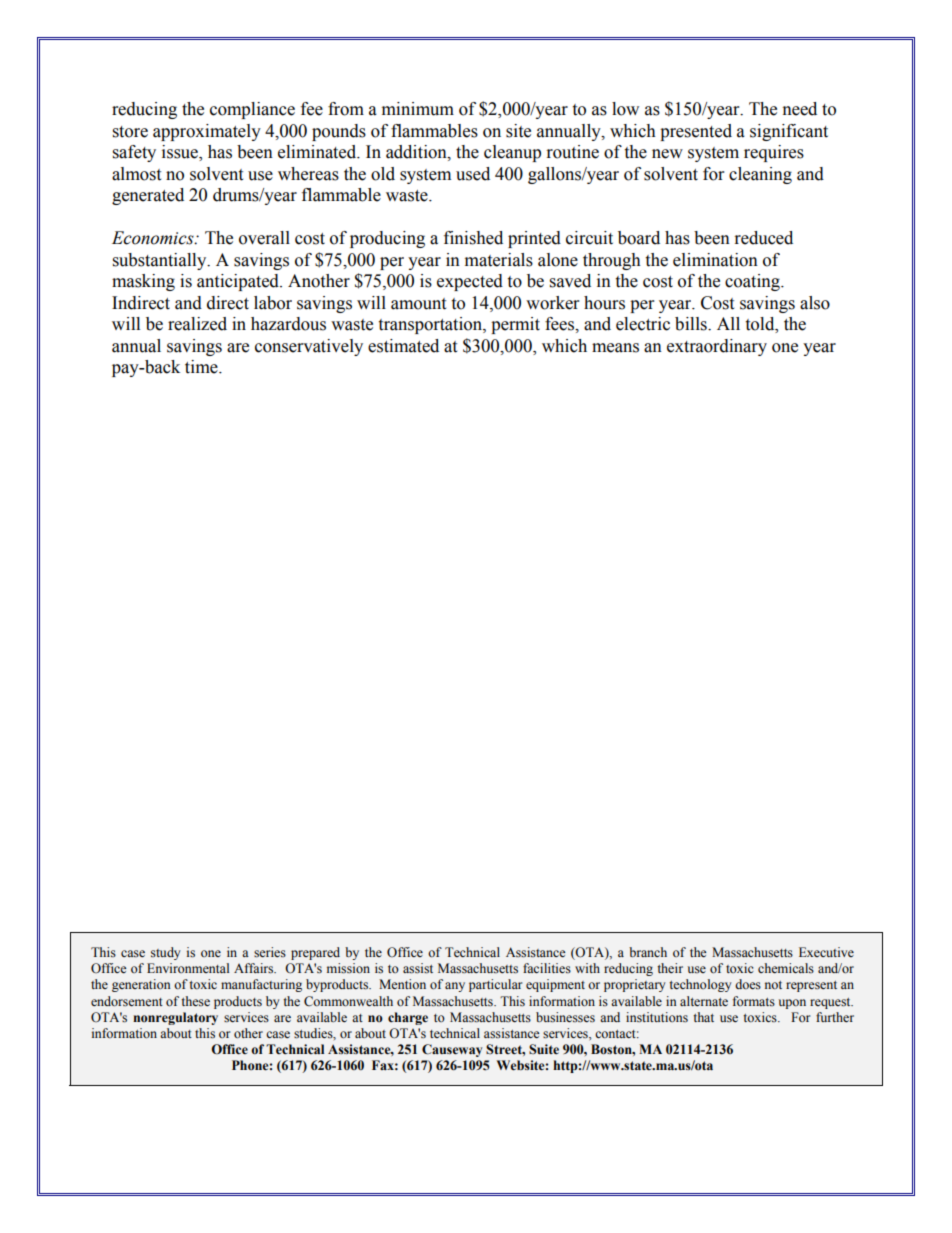  What do you see at coordinates (403, 346) in the screenshot?
I see `estimated` at bounding box center [403, 346].
